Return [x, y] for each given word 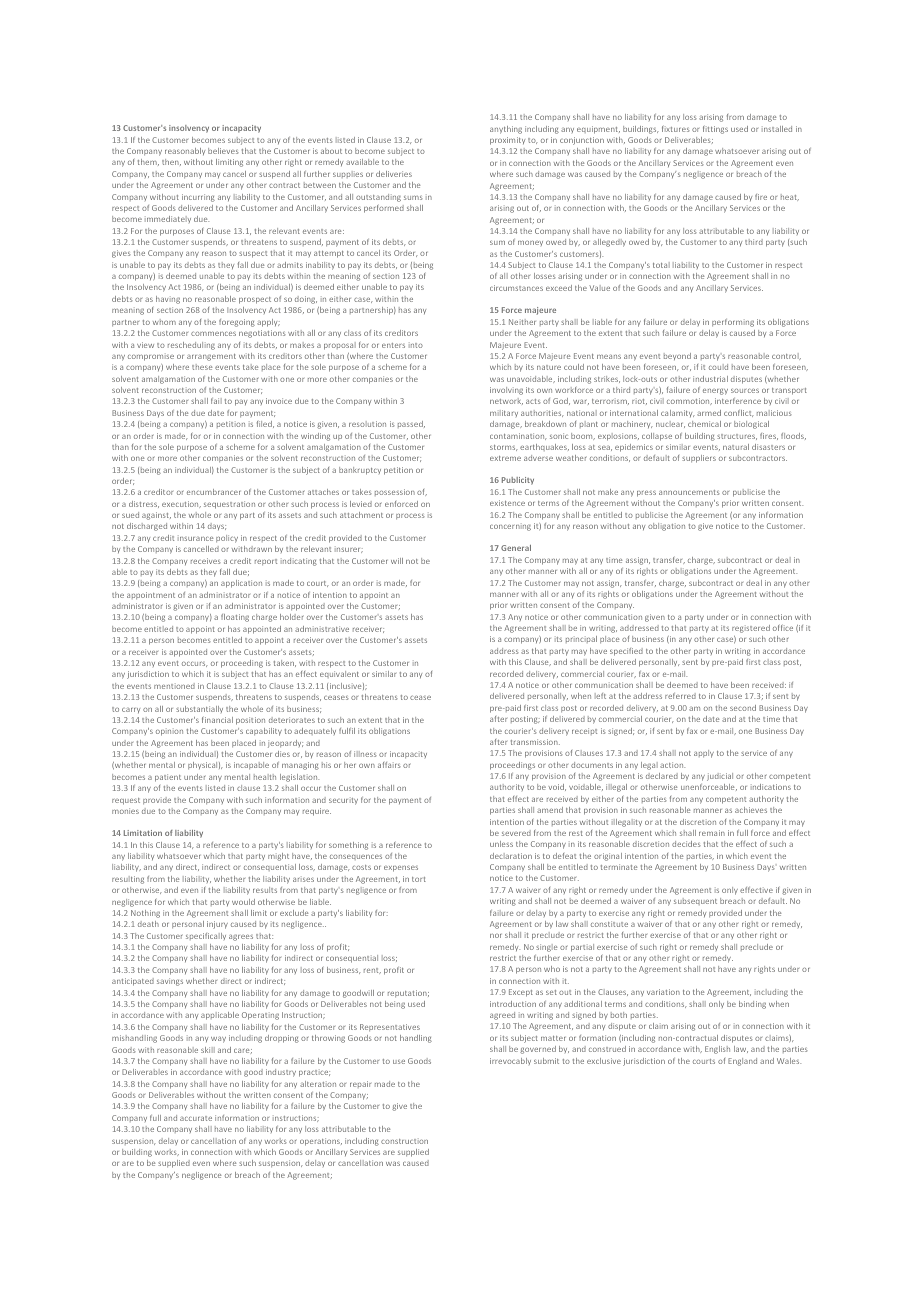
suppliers [699, 459]
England [742, 1062]
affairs [389, 765]
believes [223, 151]
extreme [505, 458]
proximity [507, 141]
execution [181, 504]
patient [168, 778]
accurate [196, 1118]
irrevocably [510, 1061]
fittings [715, 130]
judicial [720, 777]
